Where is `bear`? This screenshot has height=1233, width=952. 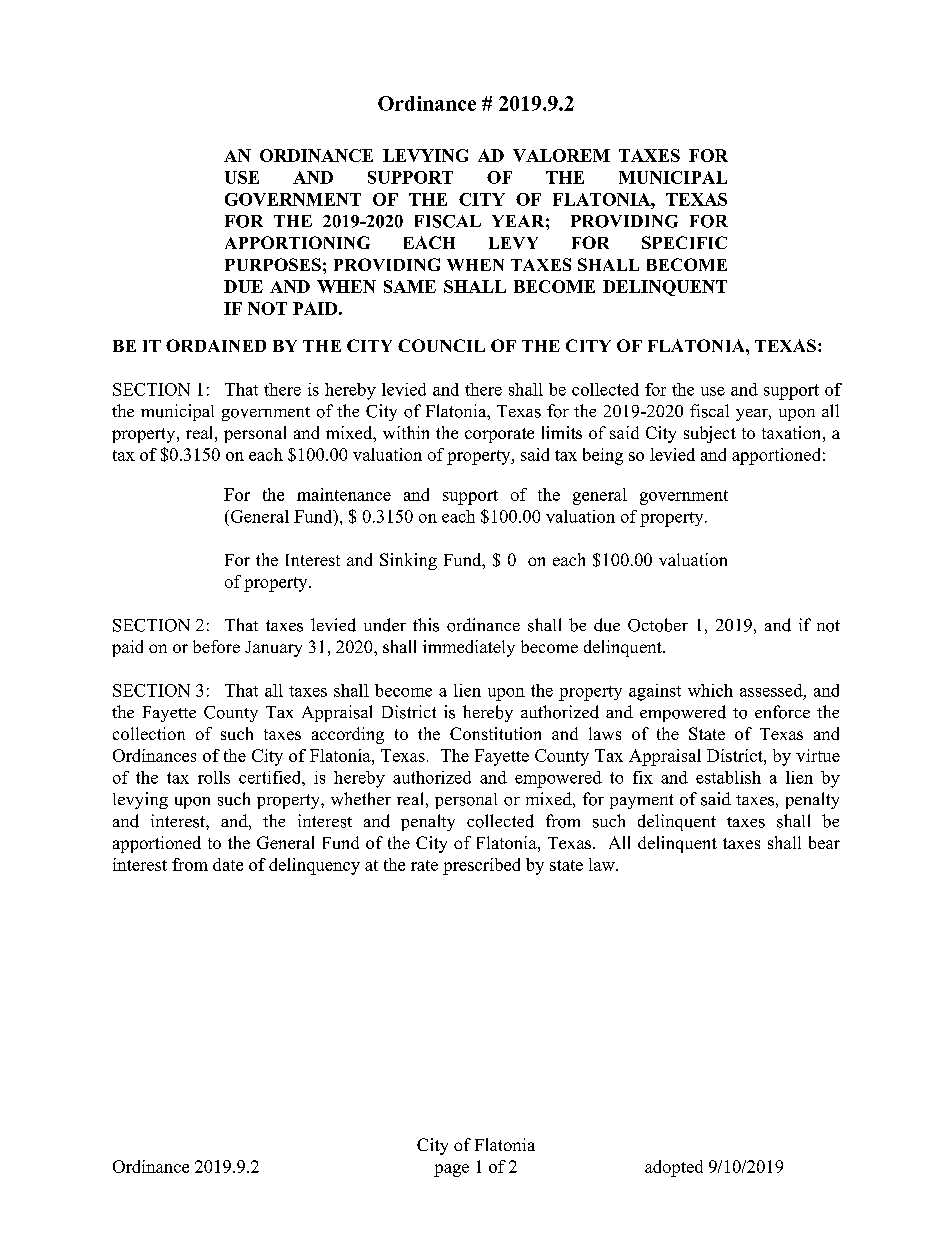 bear is located at coordinates (824, 842).
